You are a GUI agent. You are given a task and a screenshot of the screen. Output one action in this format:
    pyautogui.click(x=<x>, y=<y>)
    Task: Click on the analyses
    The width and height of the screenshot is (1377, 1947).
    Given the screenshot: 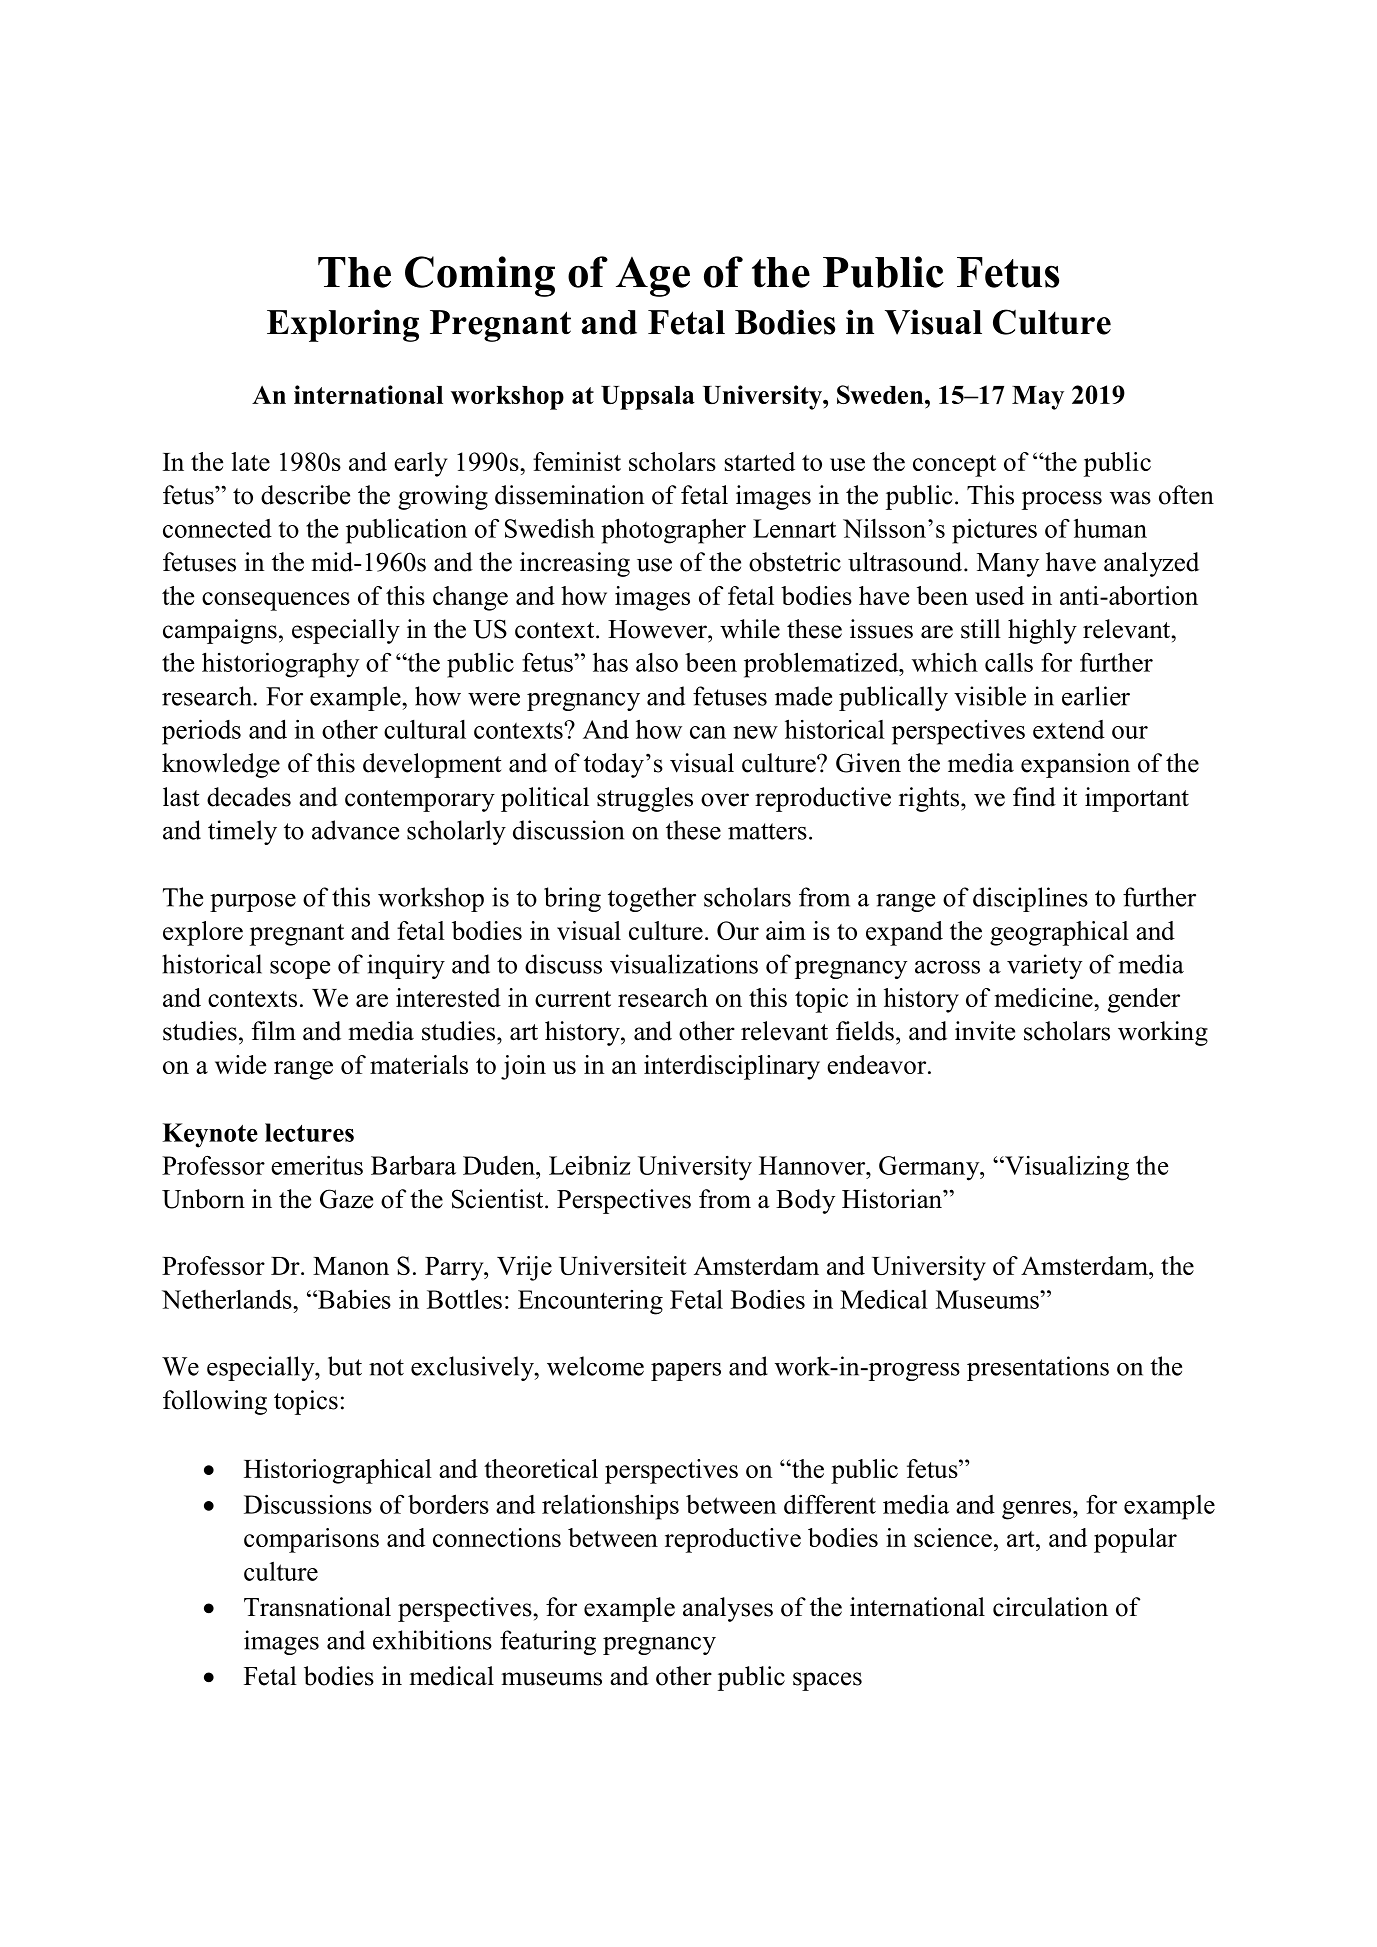 What is the action you would take?
    pyautogui.click(x=728, y=1609)
